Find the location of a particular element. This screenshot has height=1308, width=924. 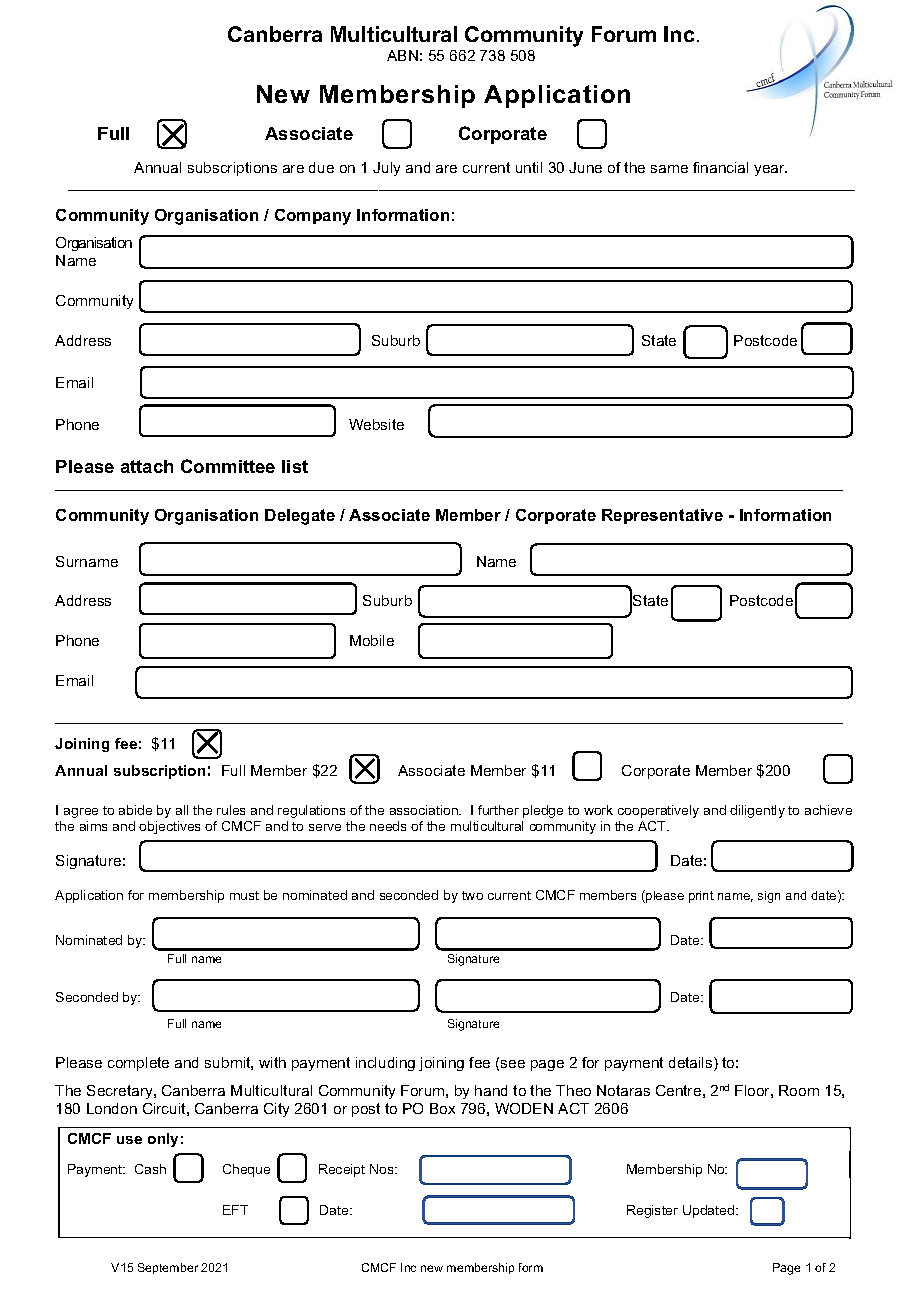

print is located at coordinates (701, 897).
